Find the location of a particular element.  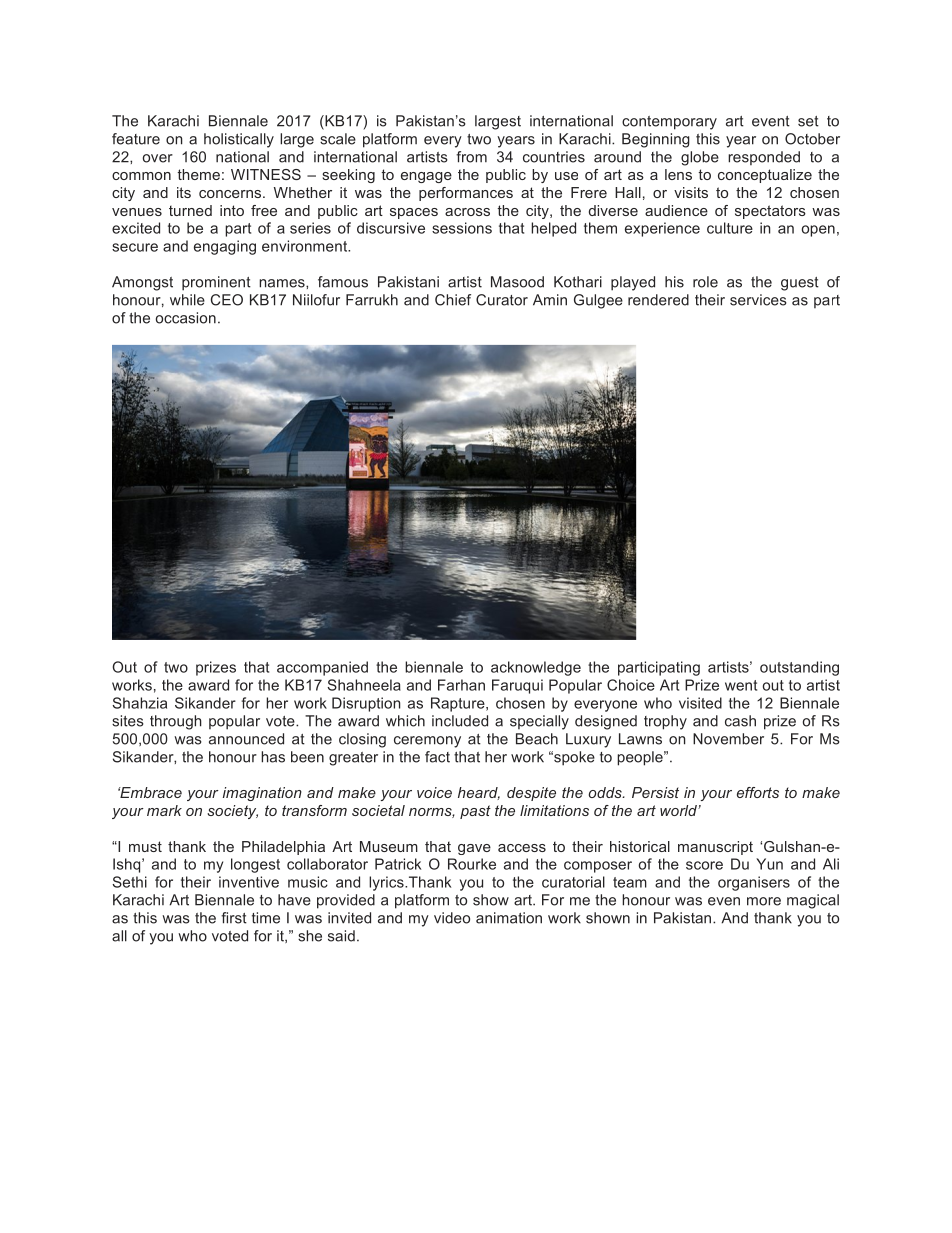

from is located at coordinates (471, 157).
